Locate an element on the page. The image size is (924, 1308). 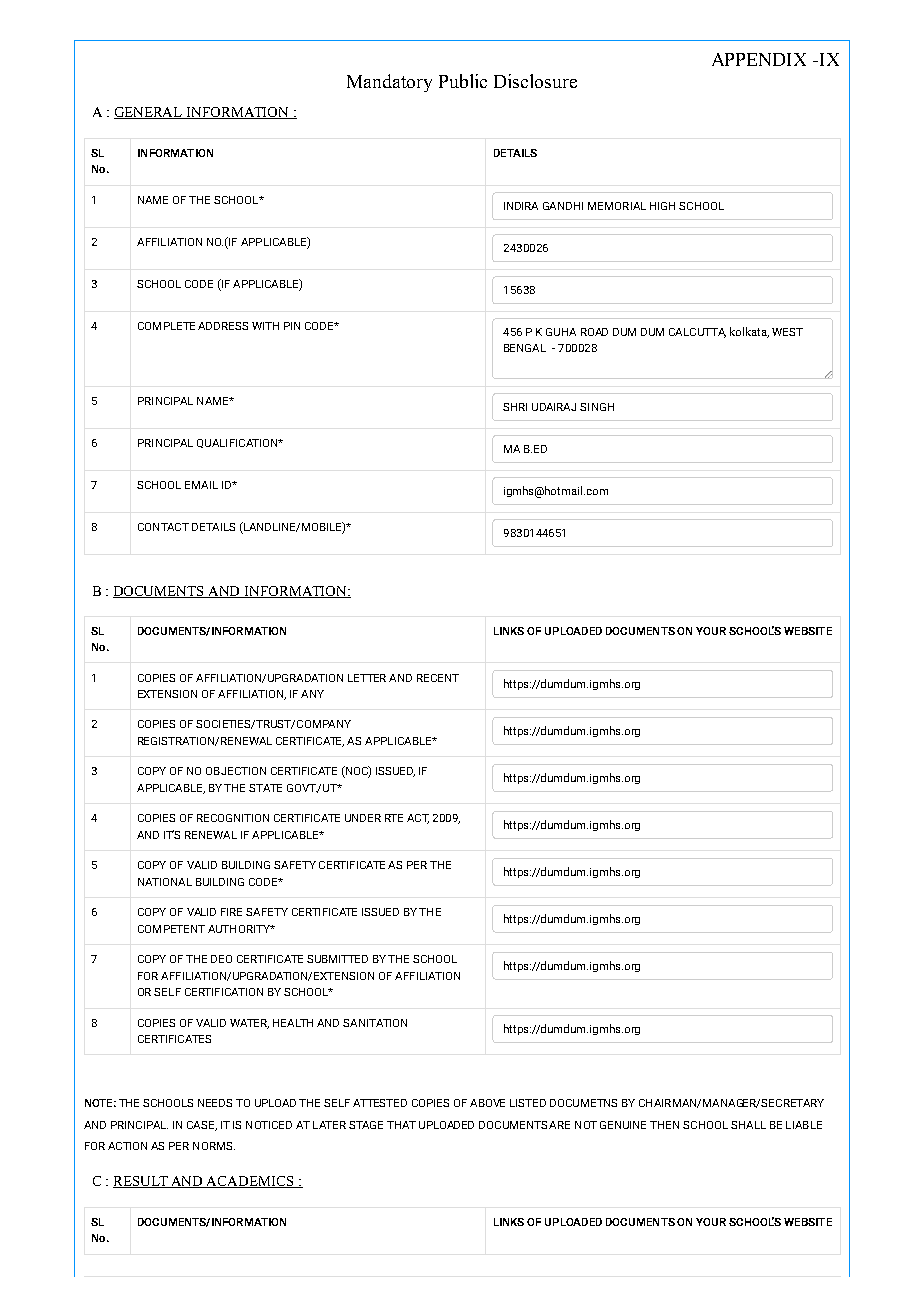
SHALL is located at coordinates (748, 1125).
